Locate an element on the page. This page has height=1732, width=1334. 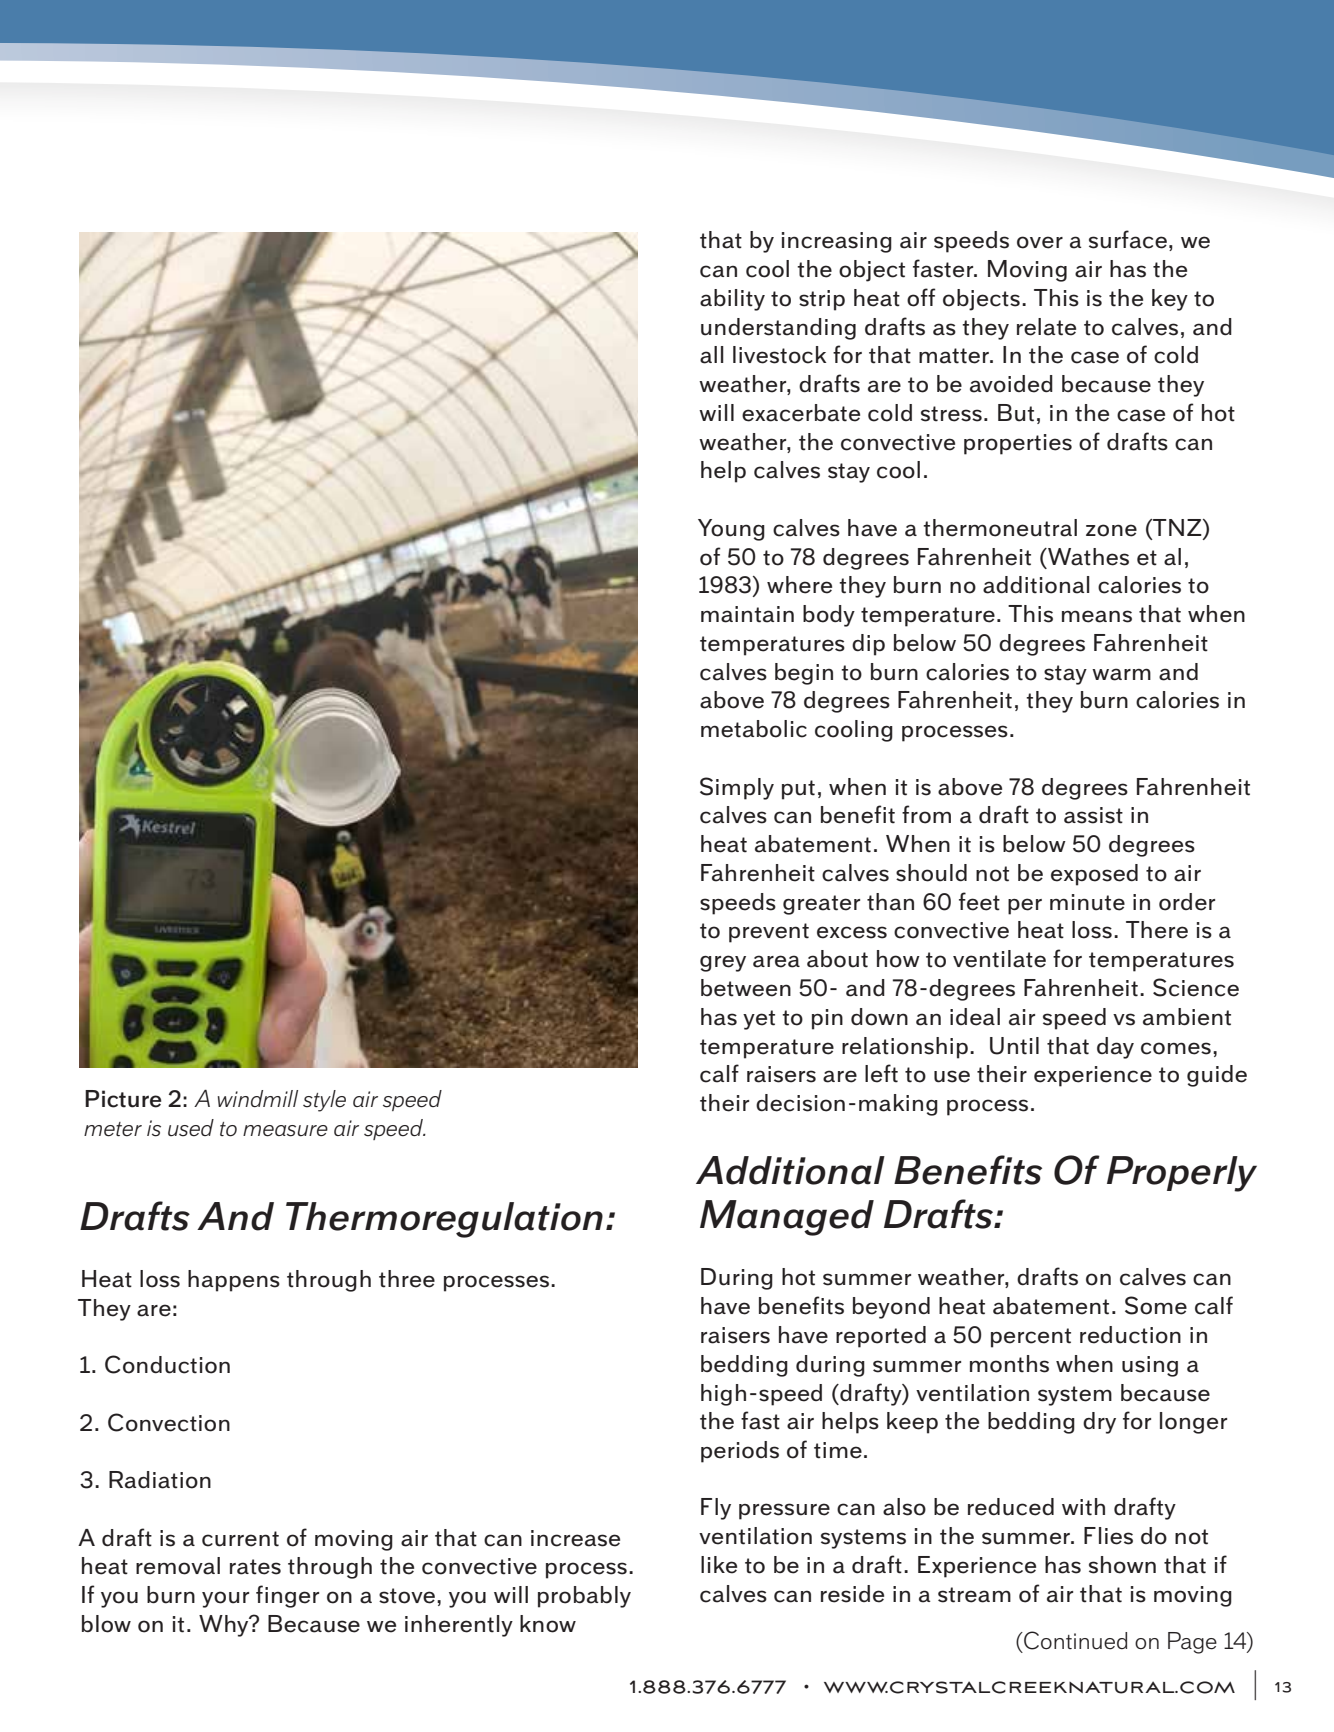
your is located at coordinates (225, 1599).
